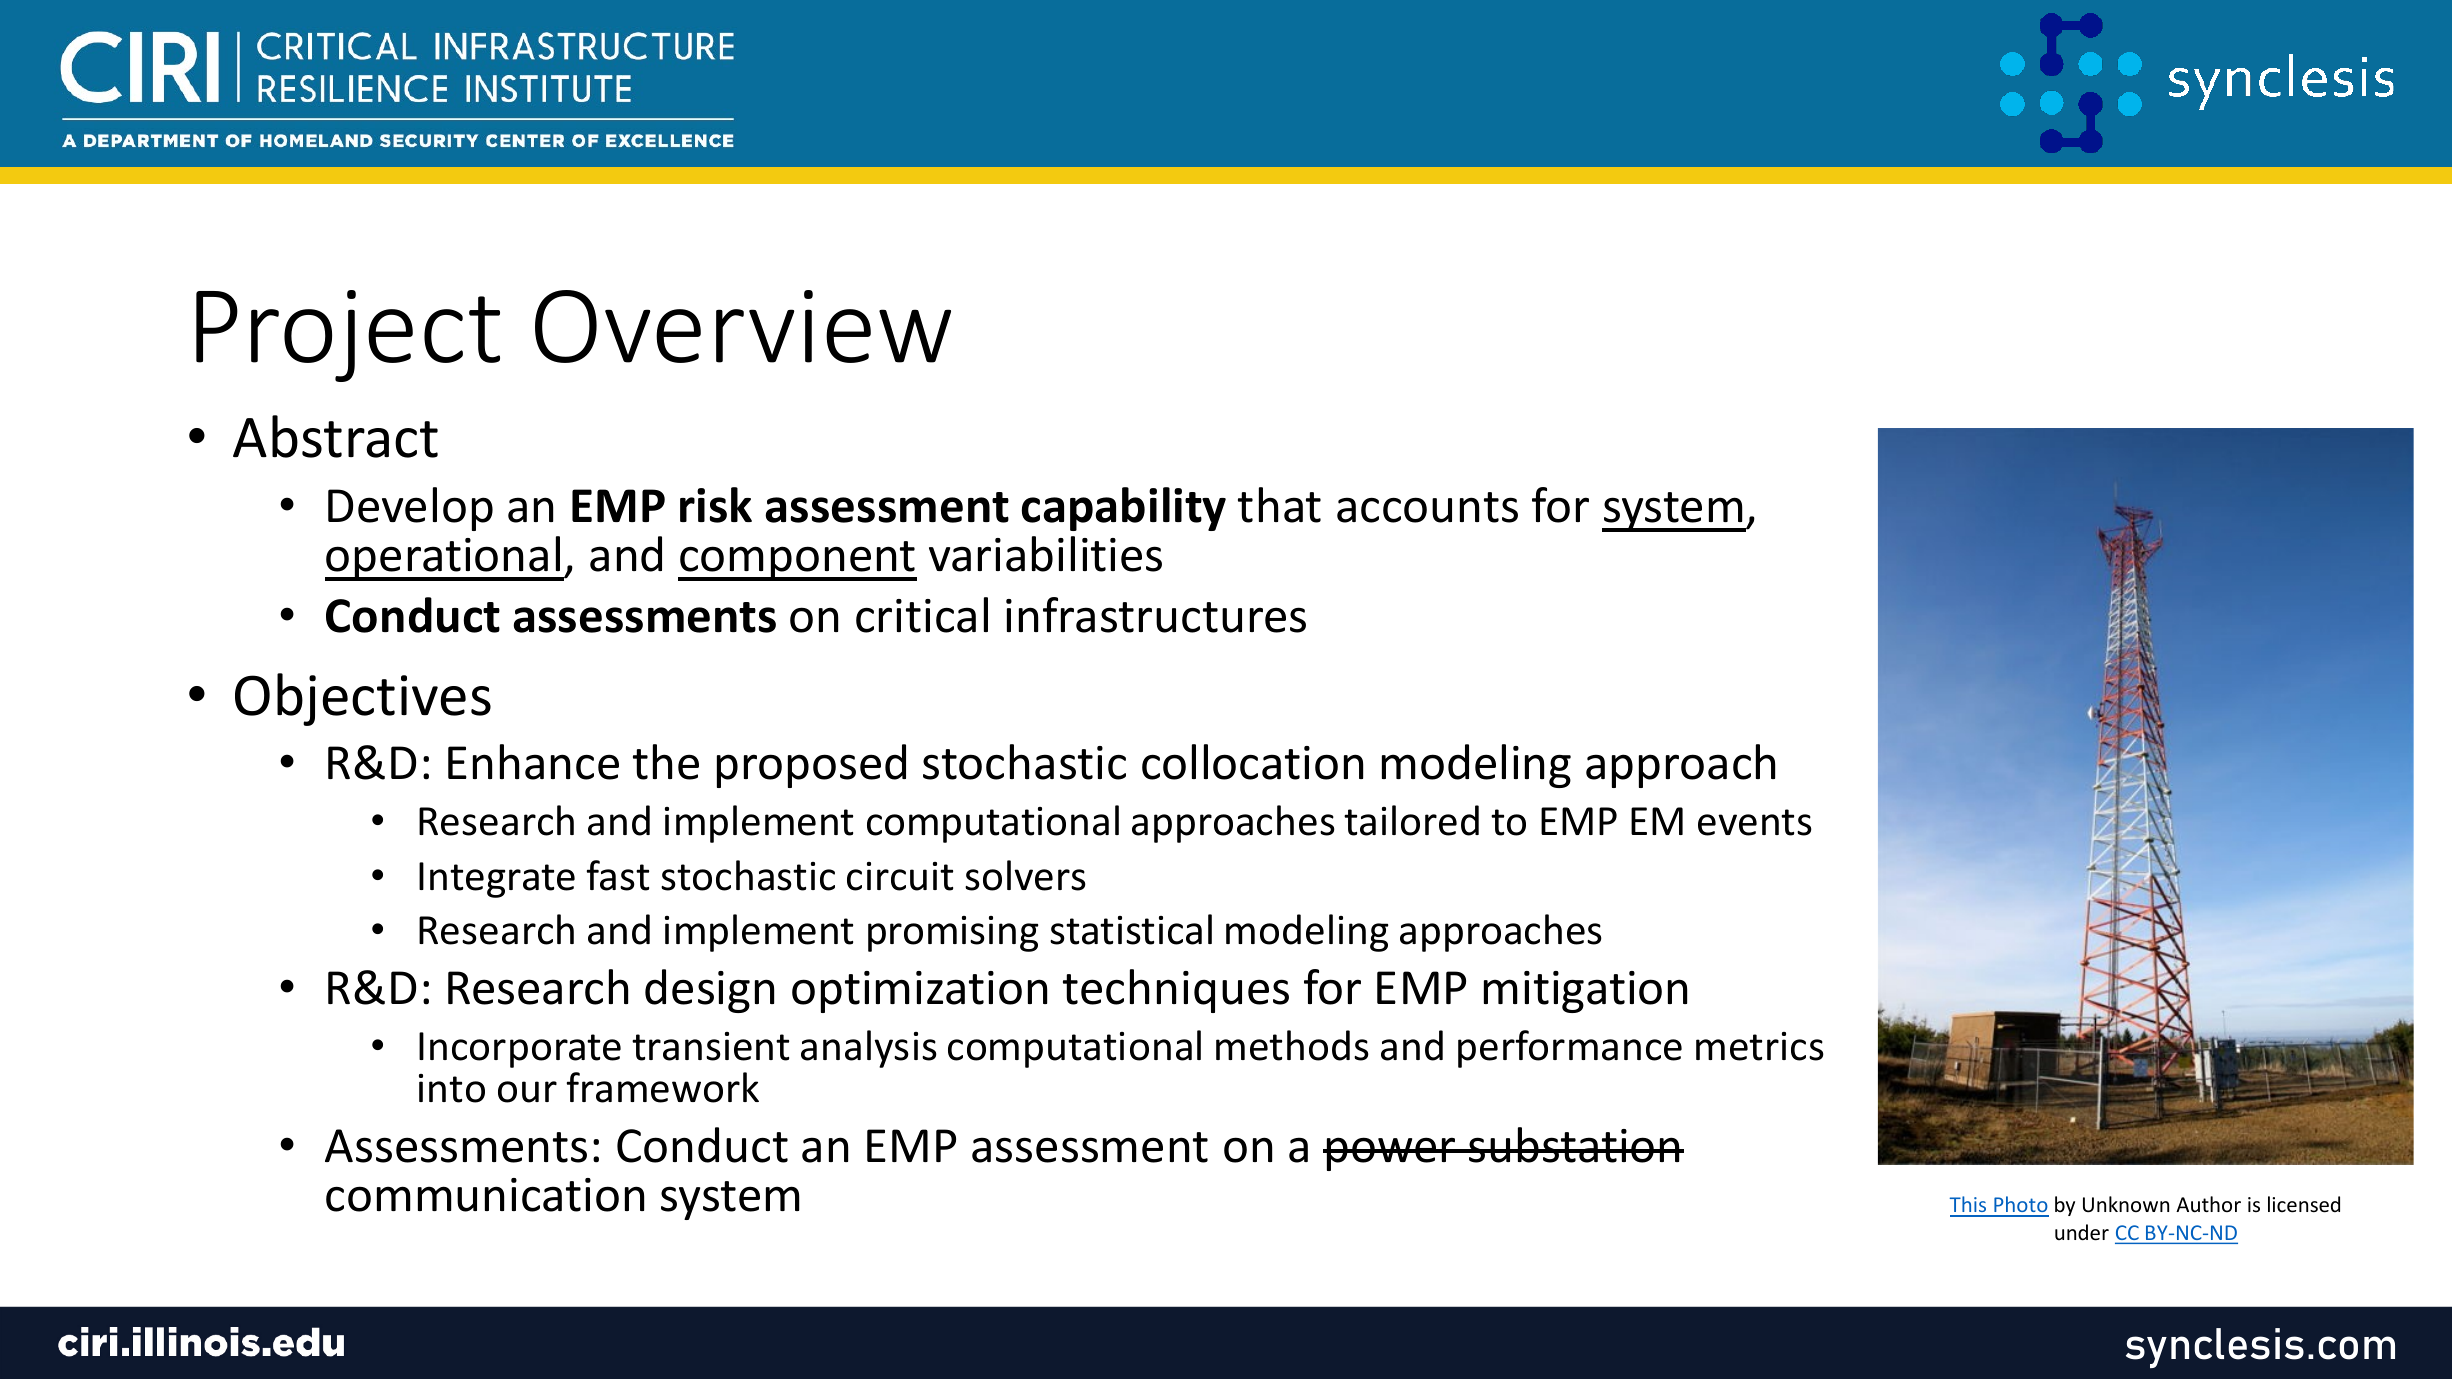 This document has height=1379, width=2452. What do you see at coordinates (1755, 822) in the document?
I see `events` at bounding box center [1755, 822].
